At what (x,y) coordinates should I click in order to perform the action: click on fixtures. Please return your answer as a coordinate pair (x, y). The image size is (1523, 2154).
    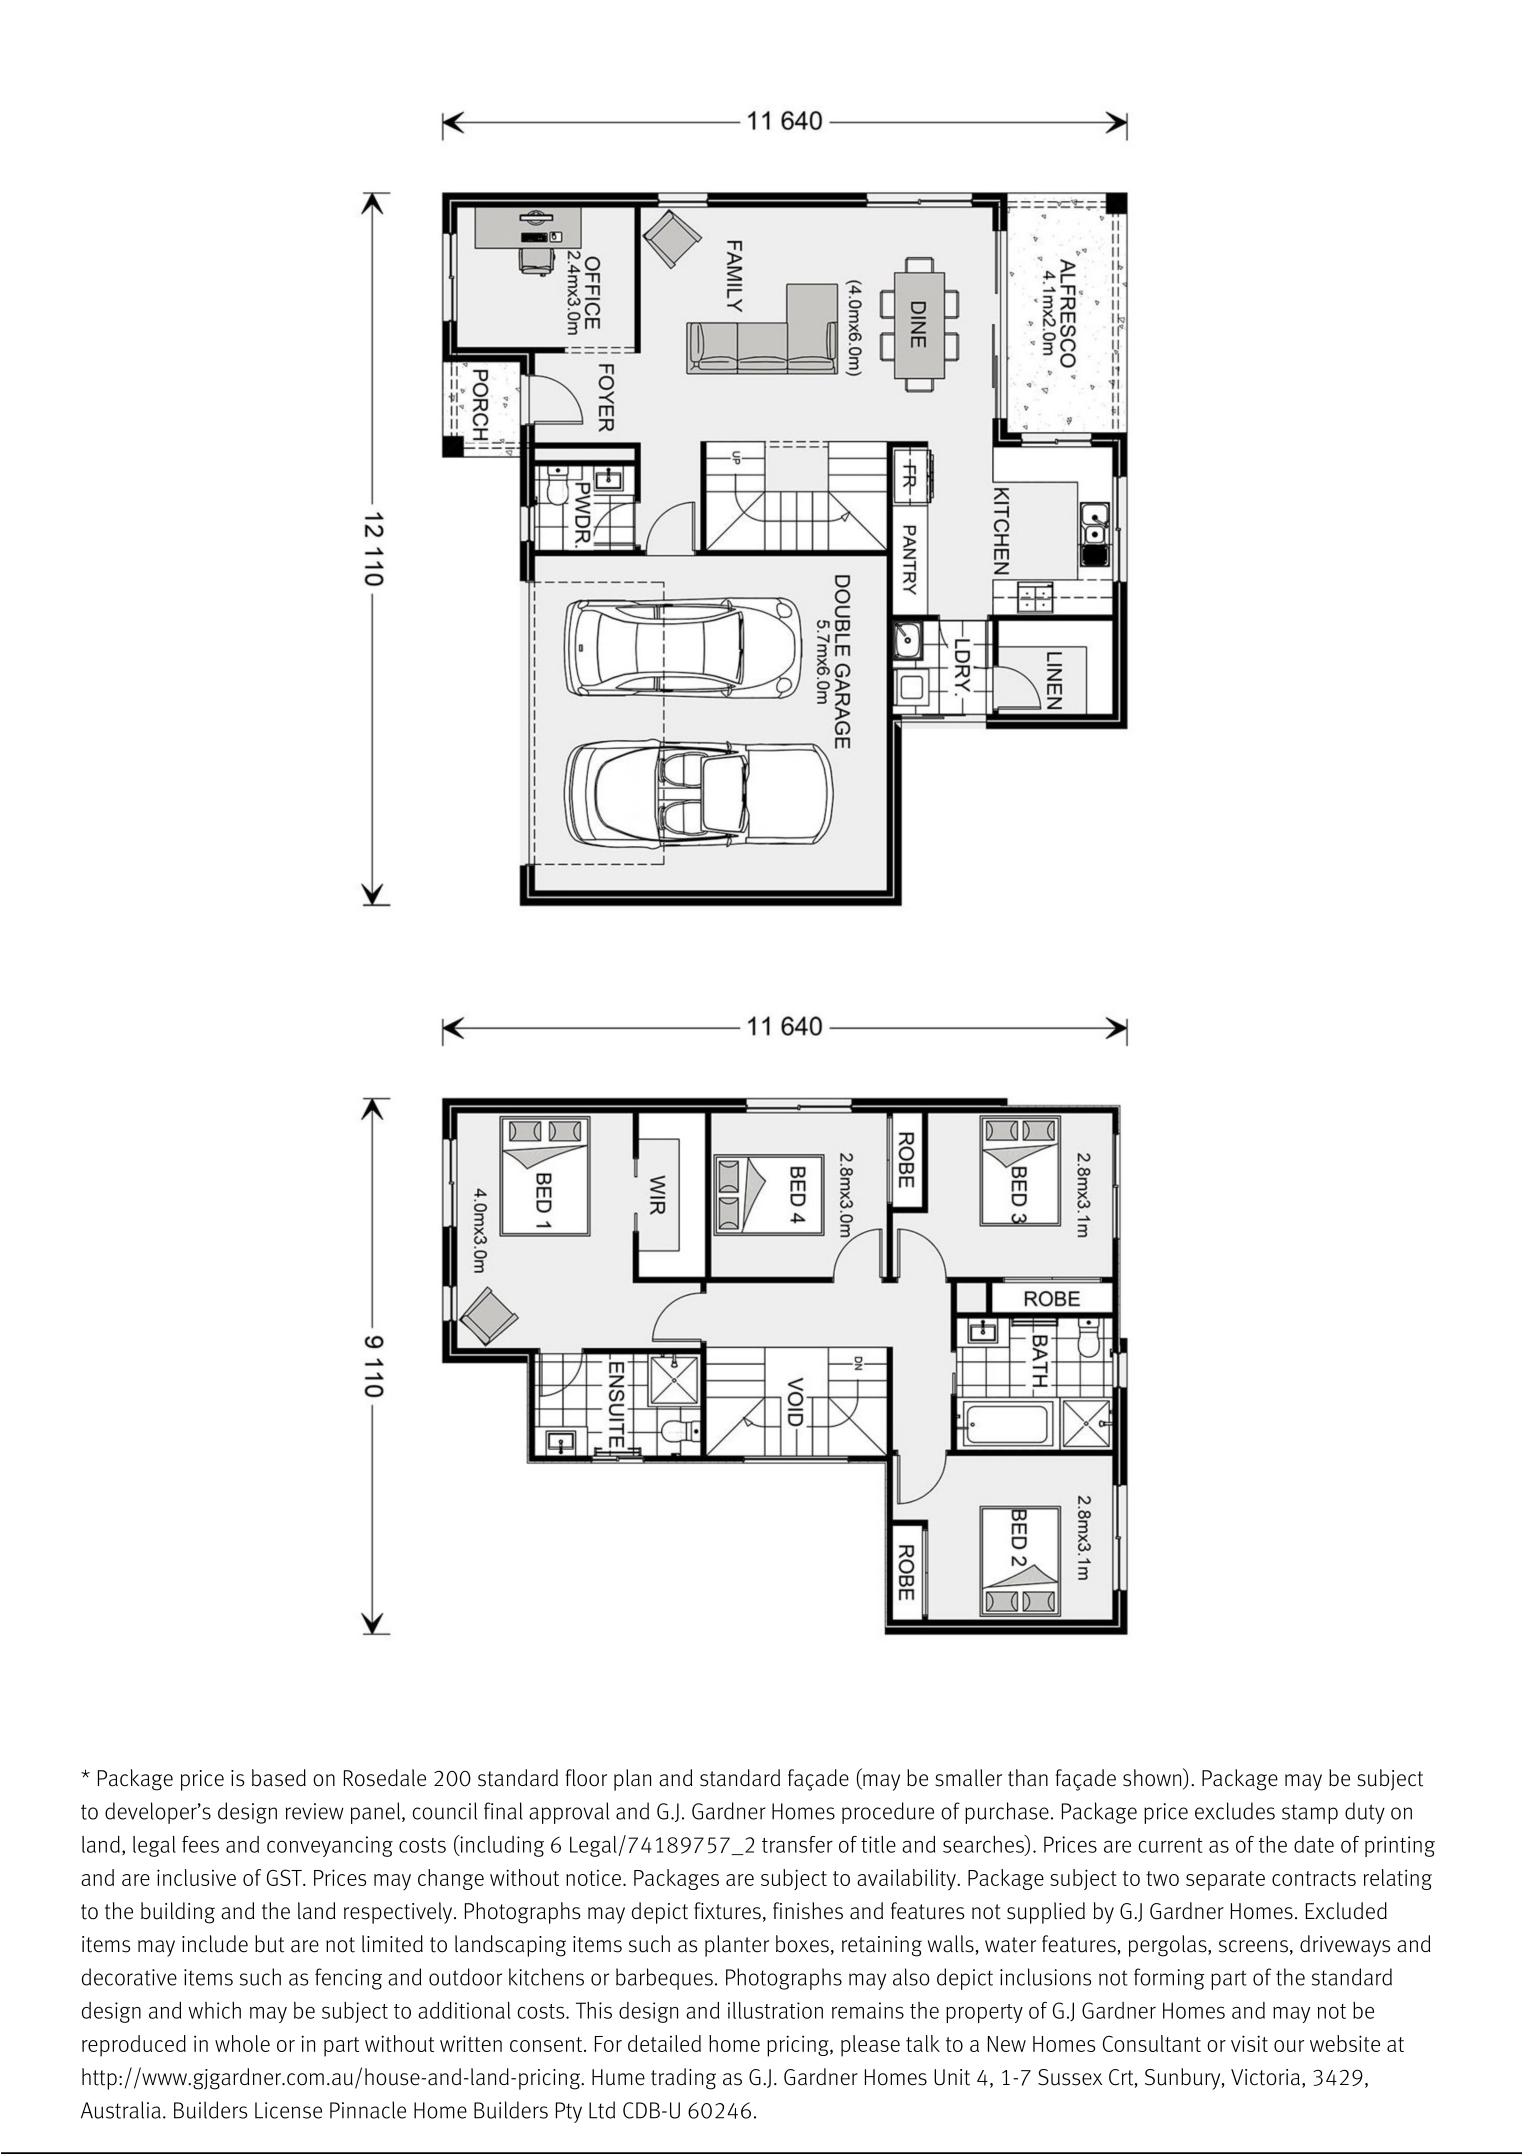
    Looking at the image, I should click on (727, 1911).
